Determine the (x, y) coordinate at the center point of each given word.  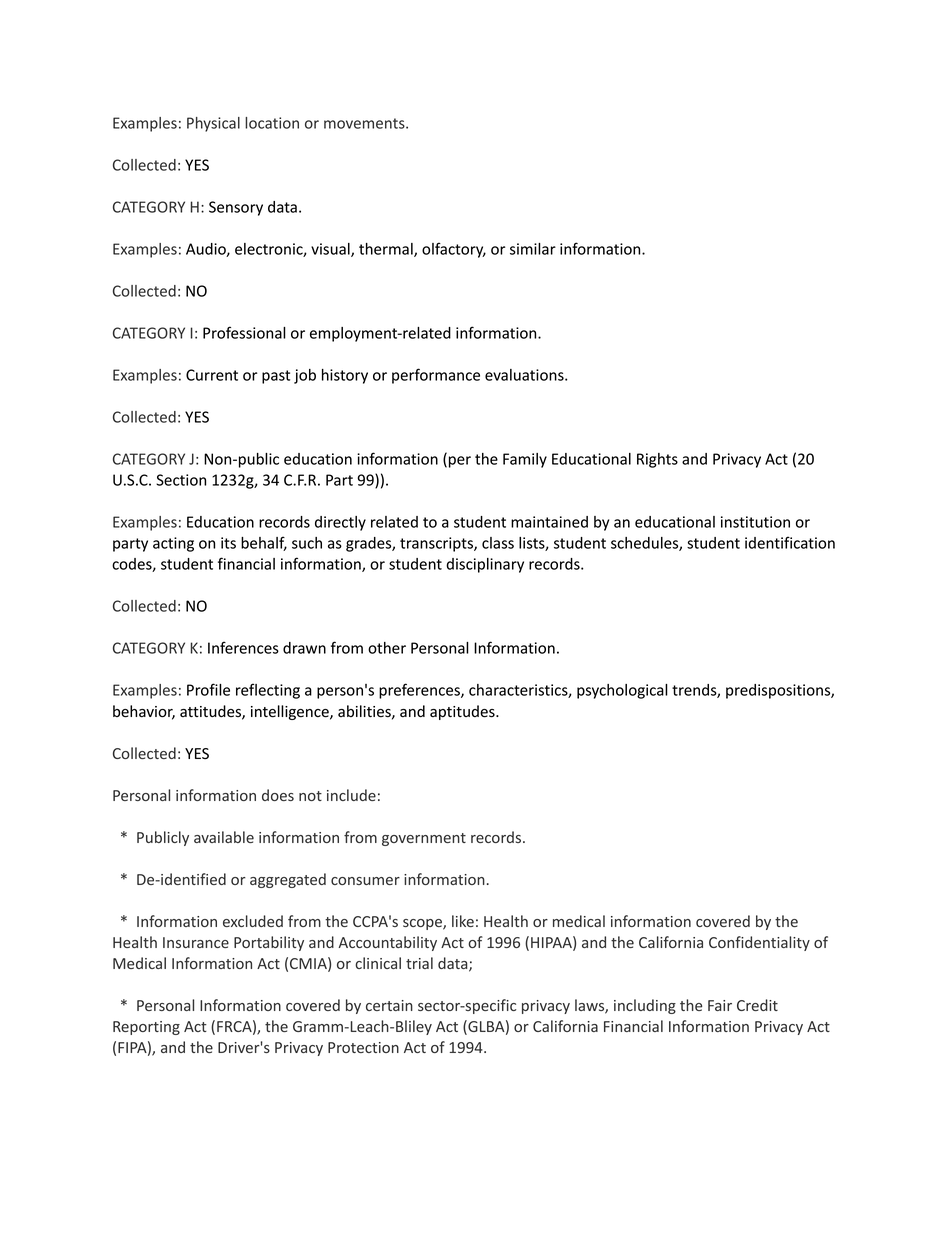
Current (212, 375)
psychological (622, 691)
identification (790, 542)
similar (533, 249)
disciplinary (485, 565)
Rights (657, 460)
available (224, 837)
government (424, 839)
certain (389, 1005)
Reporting (146, 1028)
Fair (720, 1005)
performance (436, 376)
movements (365, 123)
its (228, 543)
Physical (213, 124)
